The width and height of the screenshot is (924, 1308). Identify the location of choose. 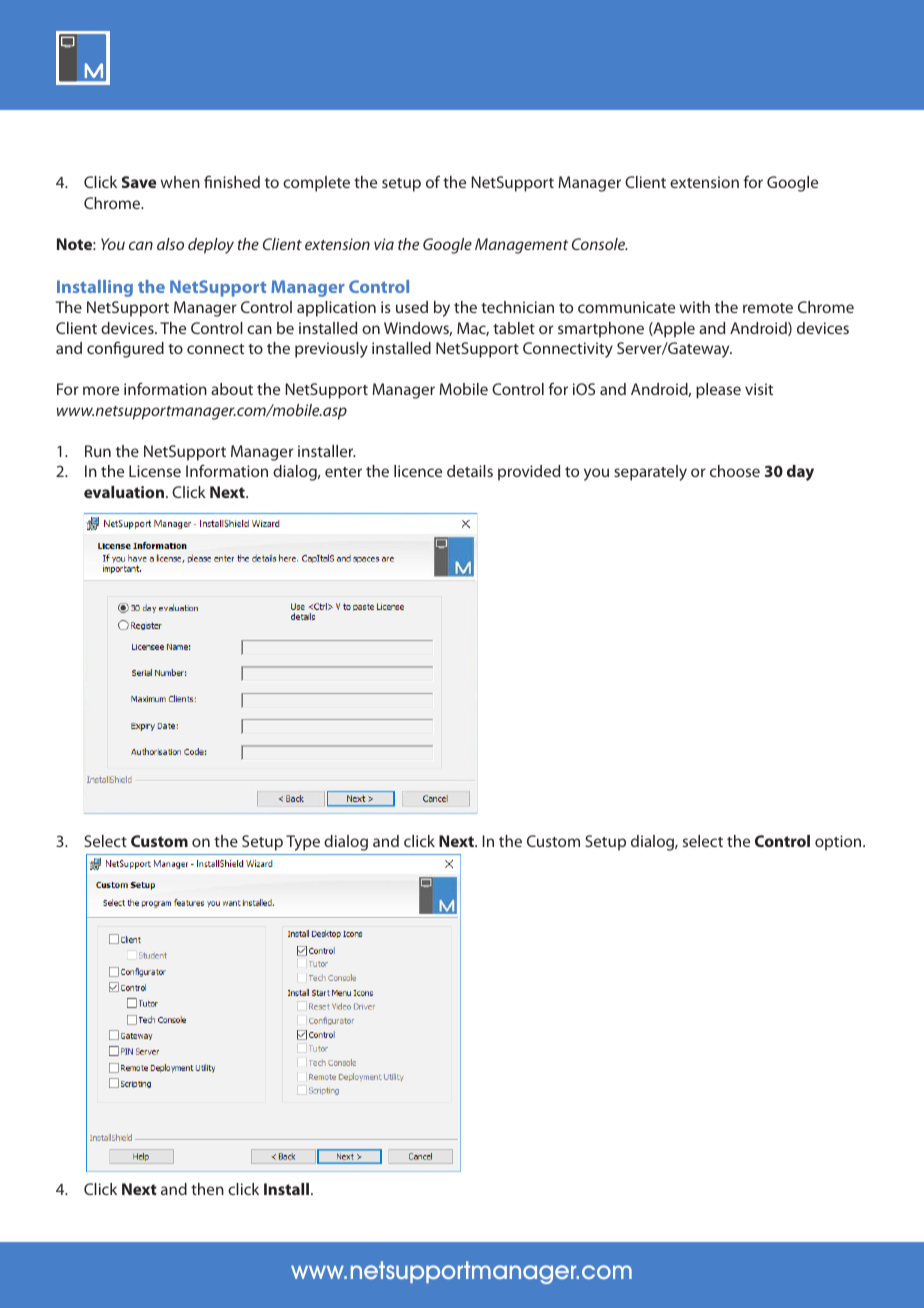
(735, 471).
